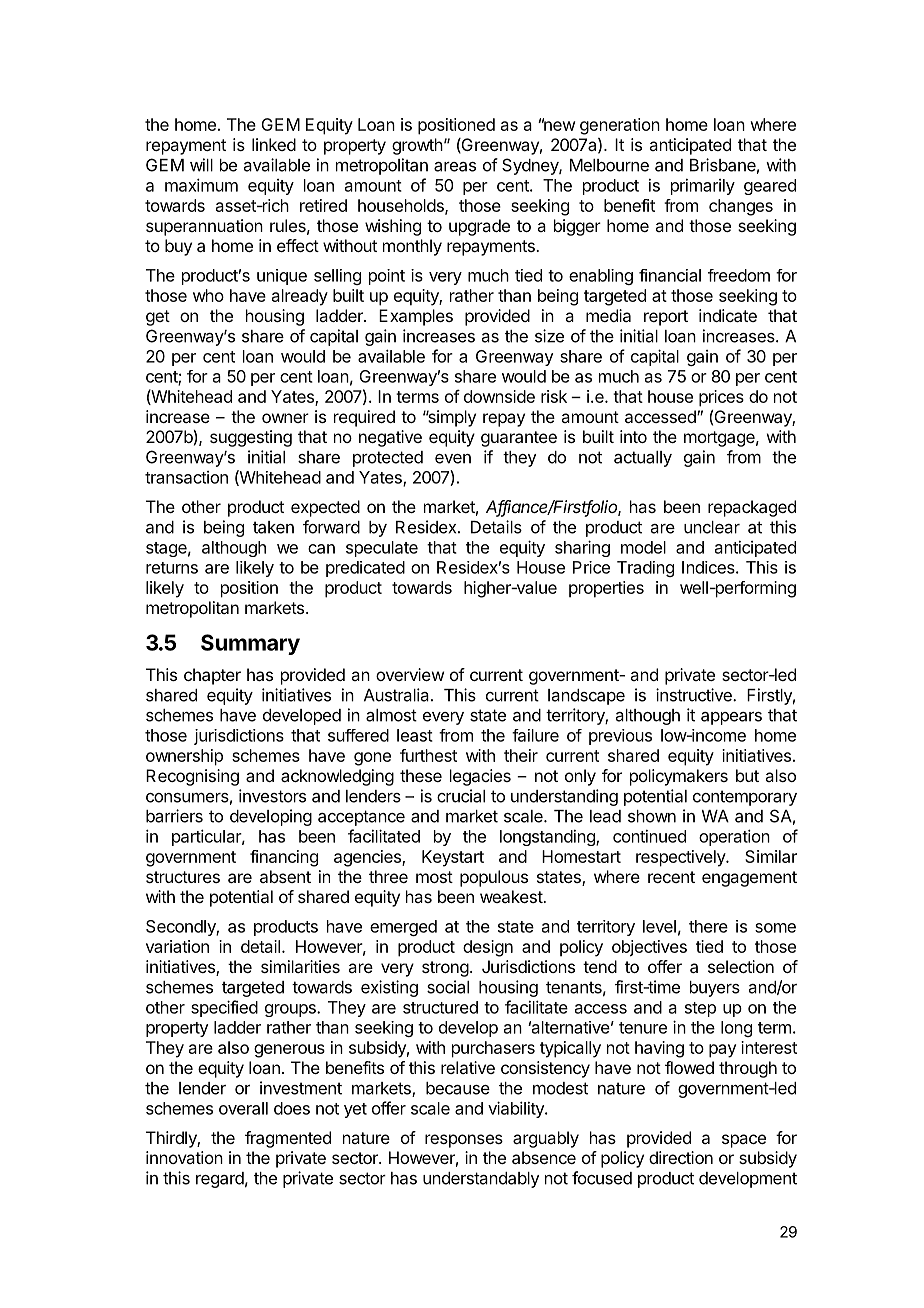 The image size is (924, 1308). I want to click on fragmented, so click(288, 1139).
